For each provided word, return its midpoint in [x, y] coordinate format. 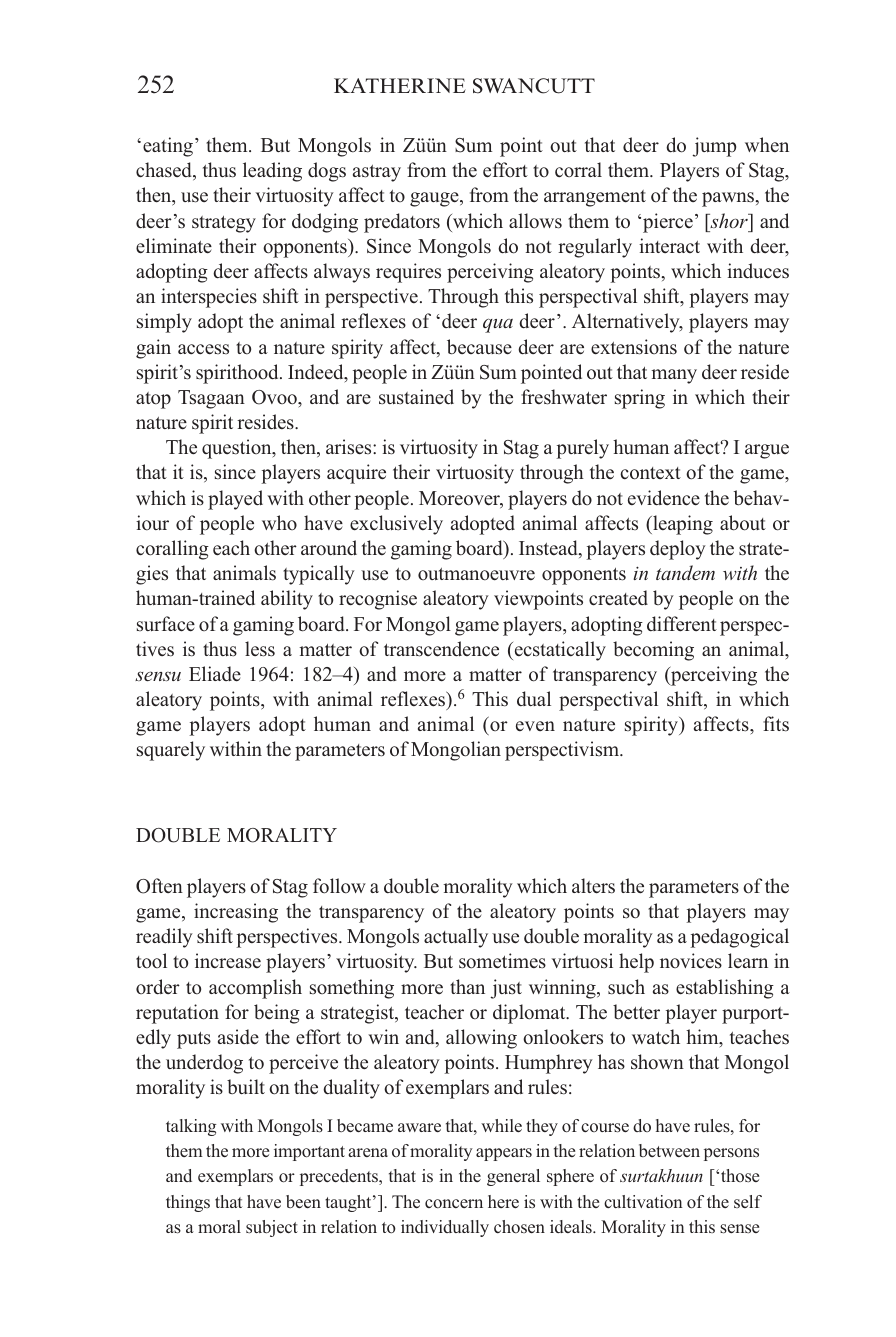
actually [456, 938]
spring [640, 399]
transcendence [441, 649]
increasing [236, 913]
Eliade [215, 674]
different [682, 624]
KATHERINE [400, 85]
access [203, 349]
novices [691, 961]
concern [454, 1203]
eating [168, 147]
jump [714, 147]
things [188, 1203]
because [479, 347]
